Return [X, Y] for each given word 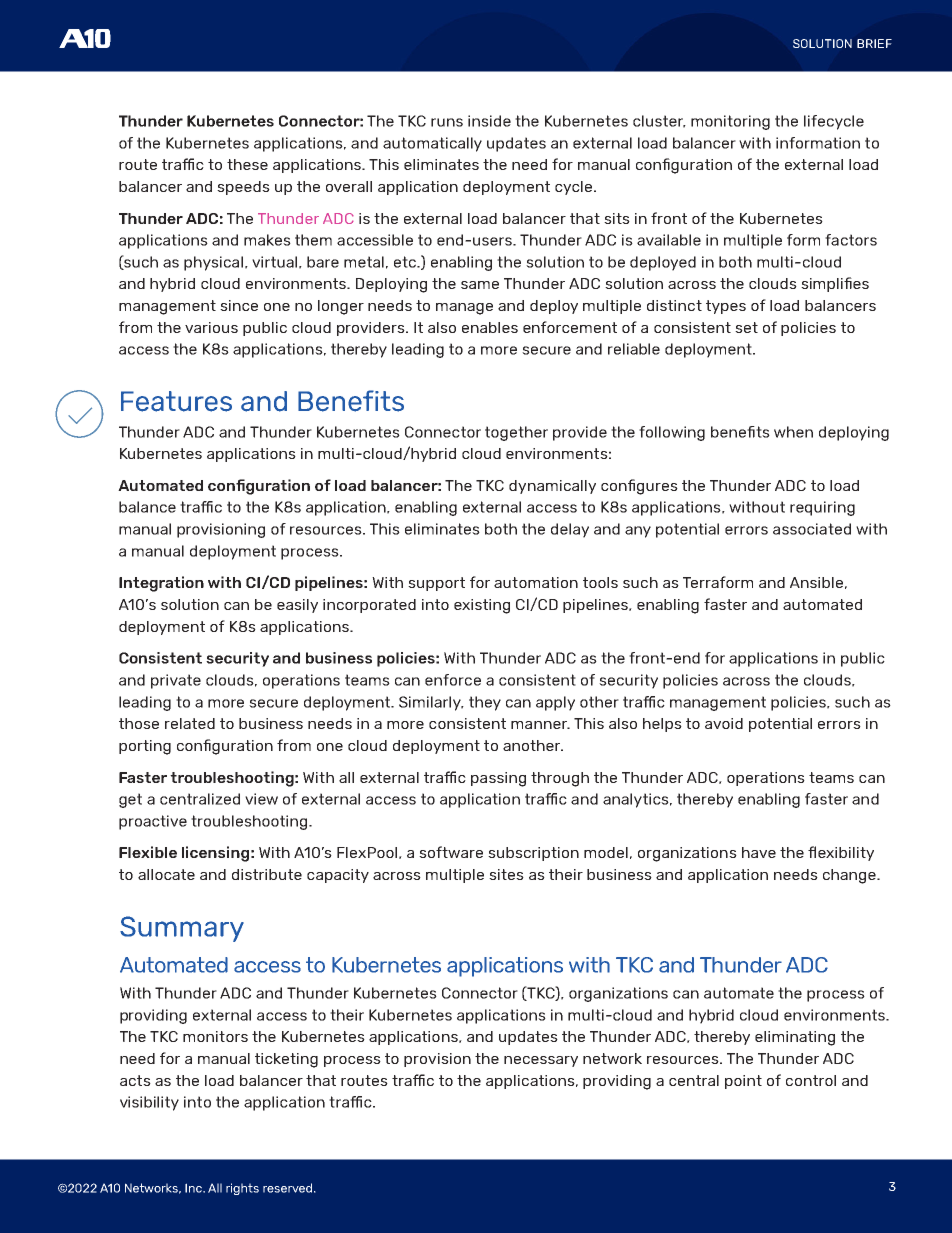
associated [812, 529]
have [759, 852]
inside [489, 121]
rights [242, 1189]
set [746, 327]
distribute [267, 874]
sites [506, 874]
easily [297, 606]
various [211, 327]
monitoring [730, 122]
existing [482, 606]
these [247, 164]
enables [490, 327]
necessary [541, 1061]
